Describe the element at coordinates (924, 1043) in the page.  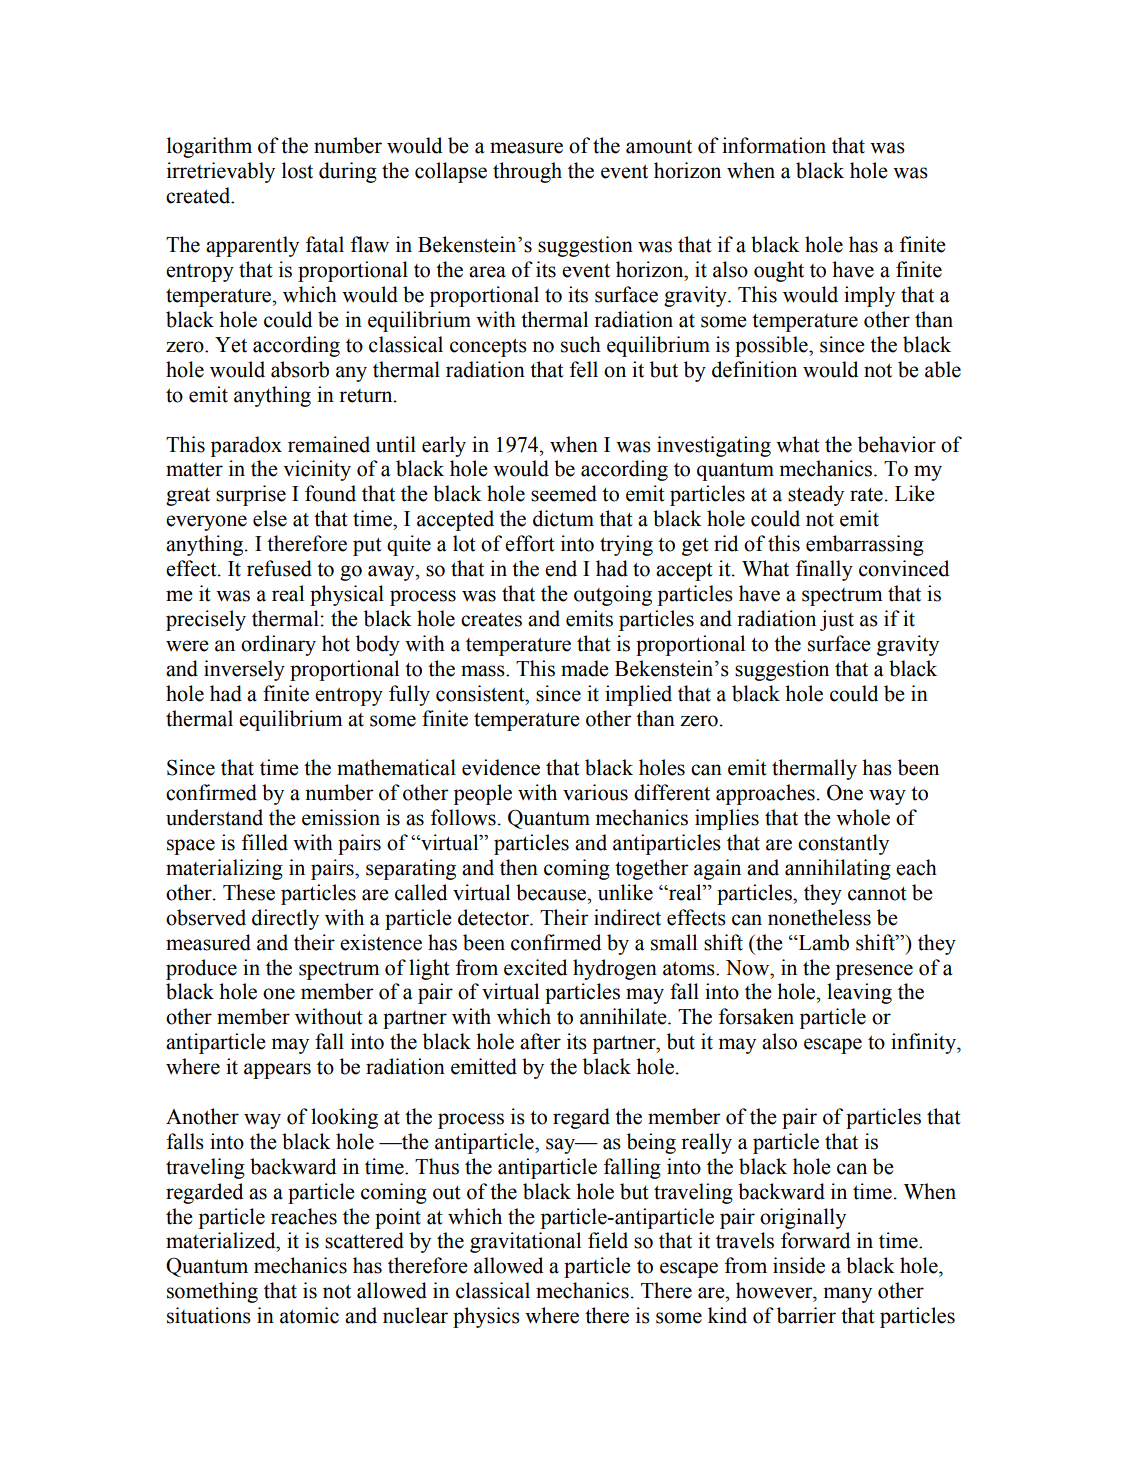
I see `infinity` at that location.
